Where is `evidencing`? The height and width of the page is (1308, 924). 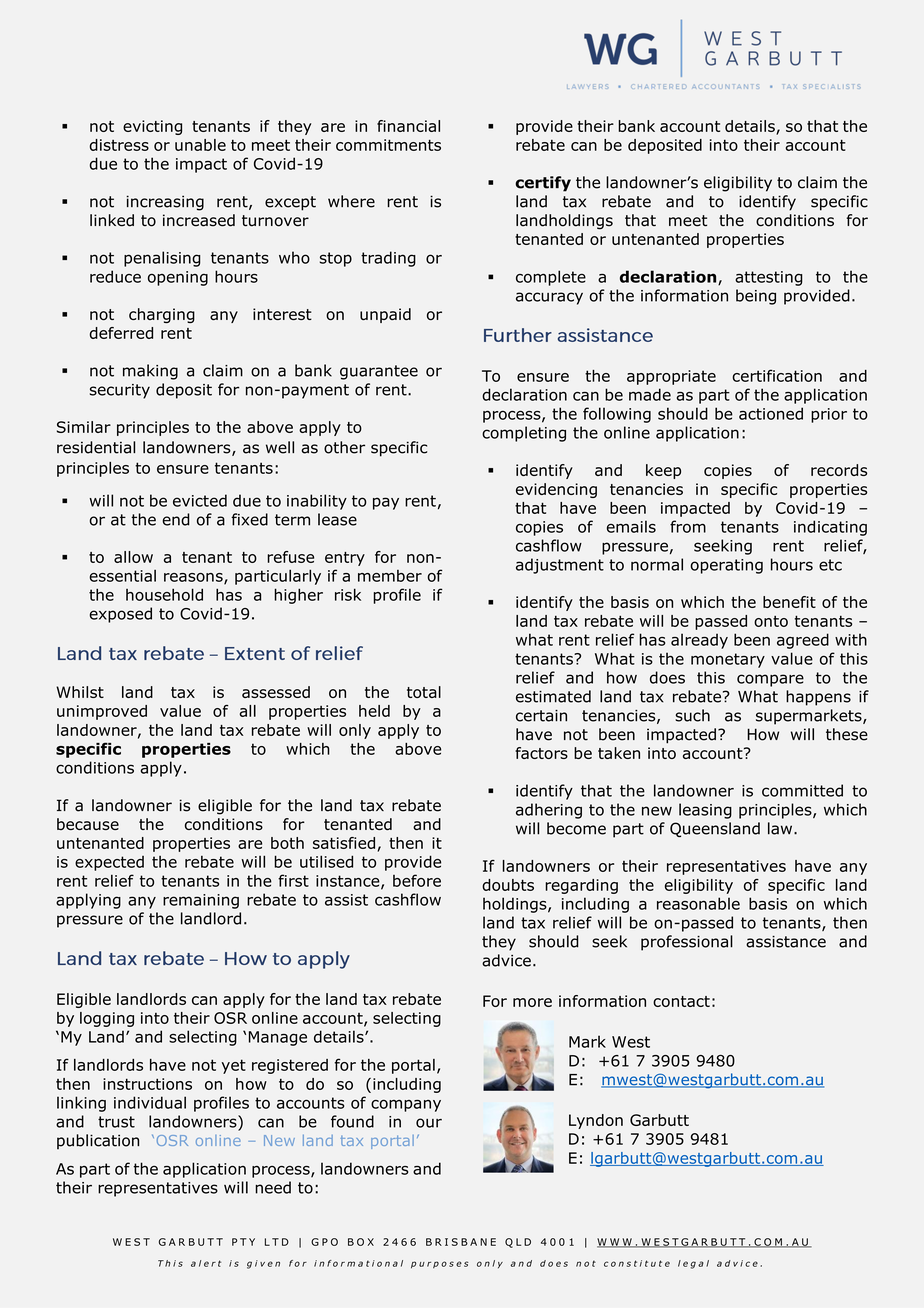 evidencing is located at coordinates (556, 490).
